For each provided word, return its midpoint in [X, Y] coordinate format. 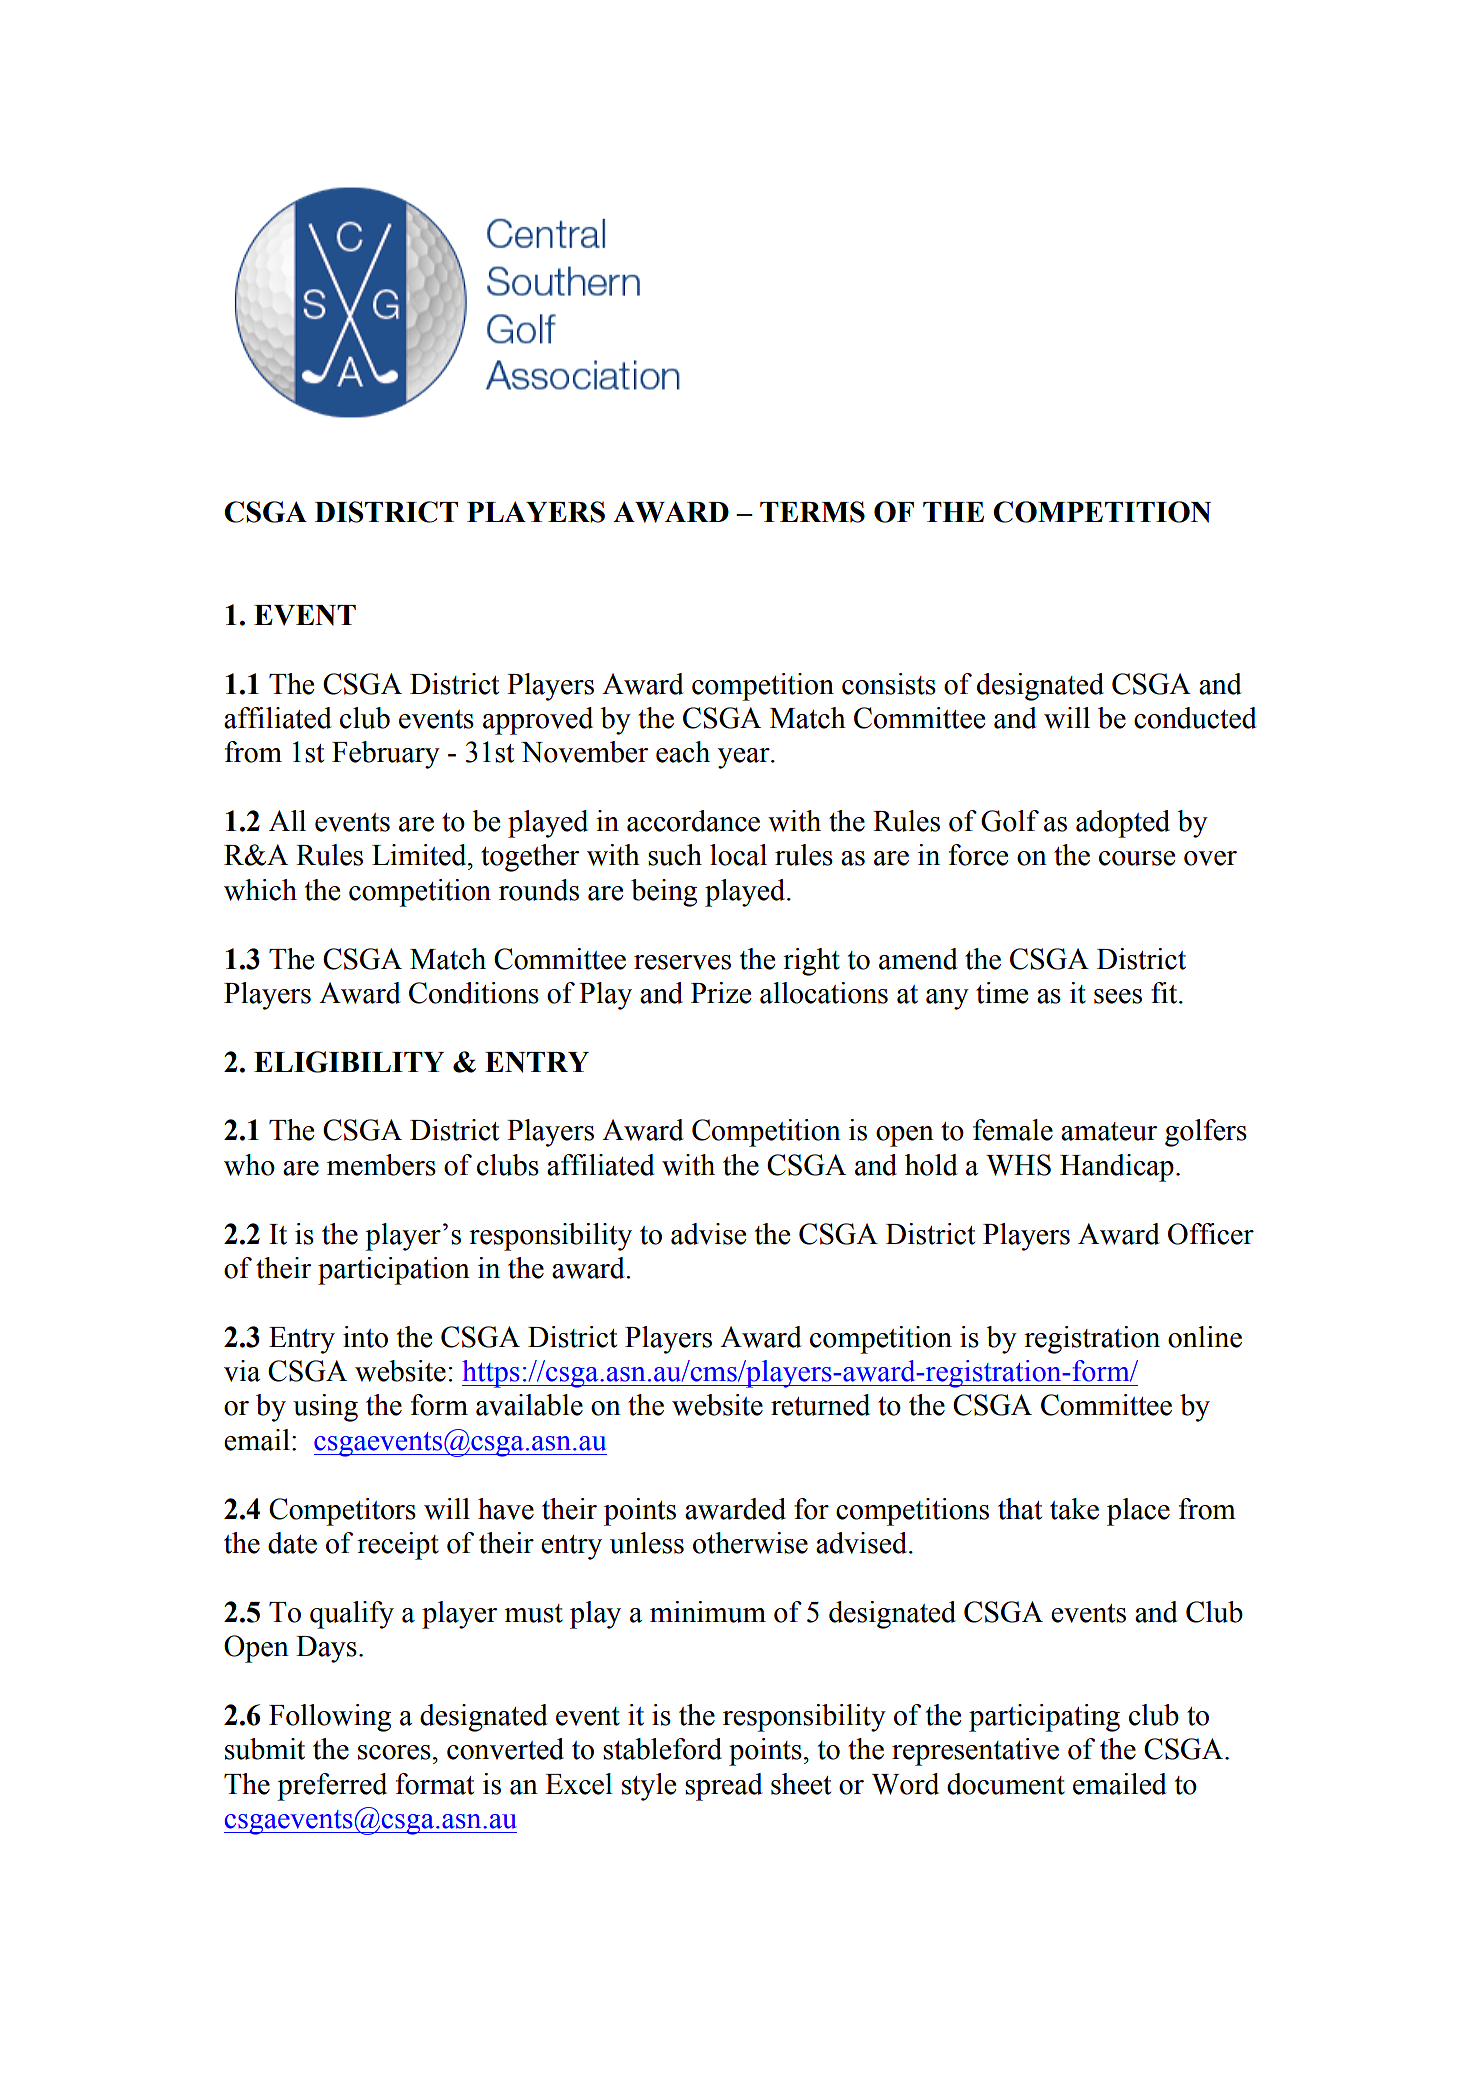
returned [820, 1405]
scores [394, 1752]
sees [1118, 996]
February [386, 755]
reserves [682, 962]
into [365, 1337]
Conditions [474, 993]
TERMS [812, 512]
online [1205, 1337]
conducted [1195, 718]
